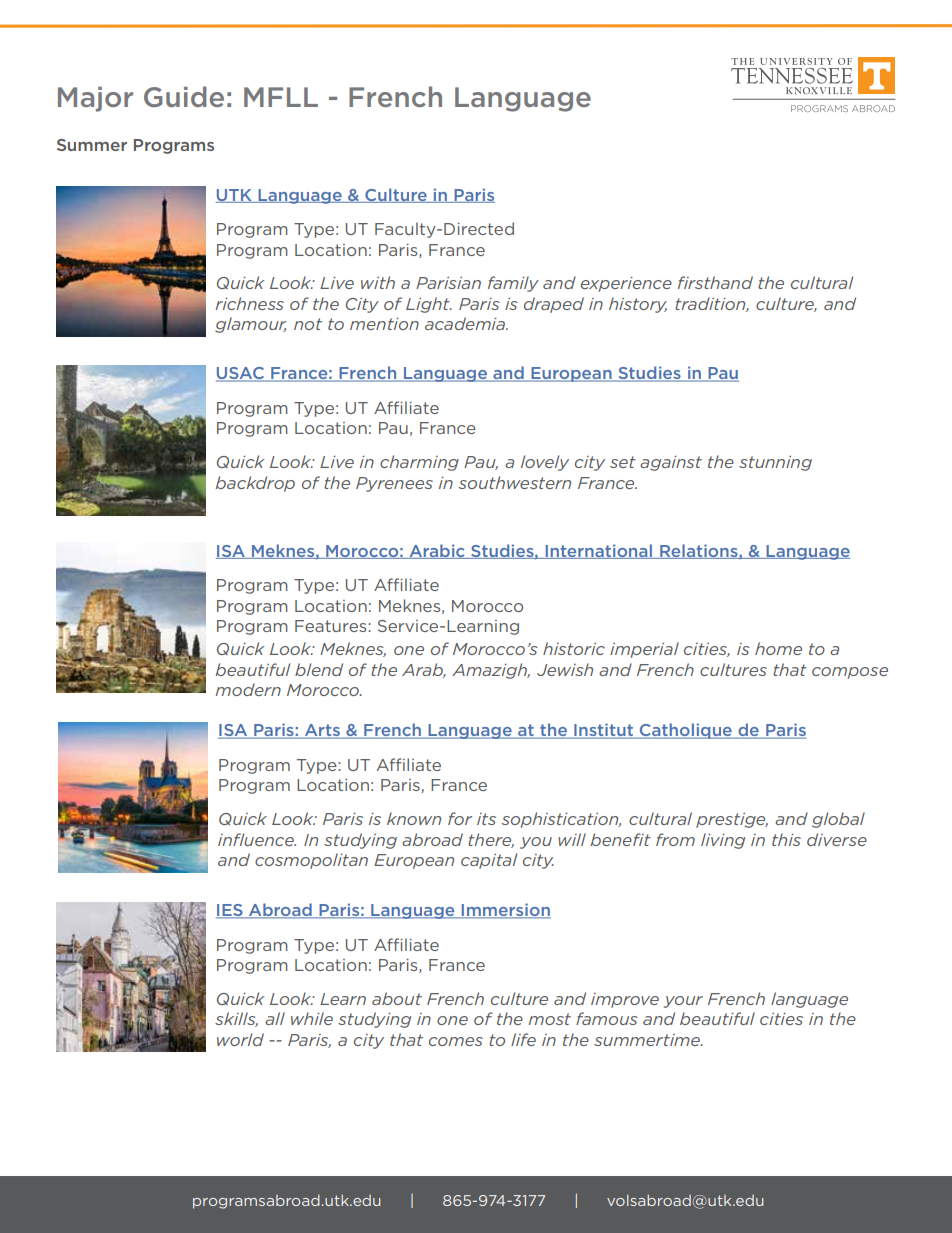  I want to click on comes, so click(456, 1041).
